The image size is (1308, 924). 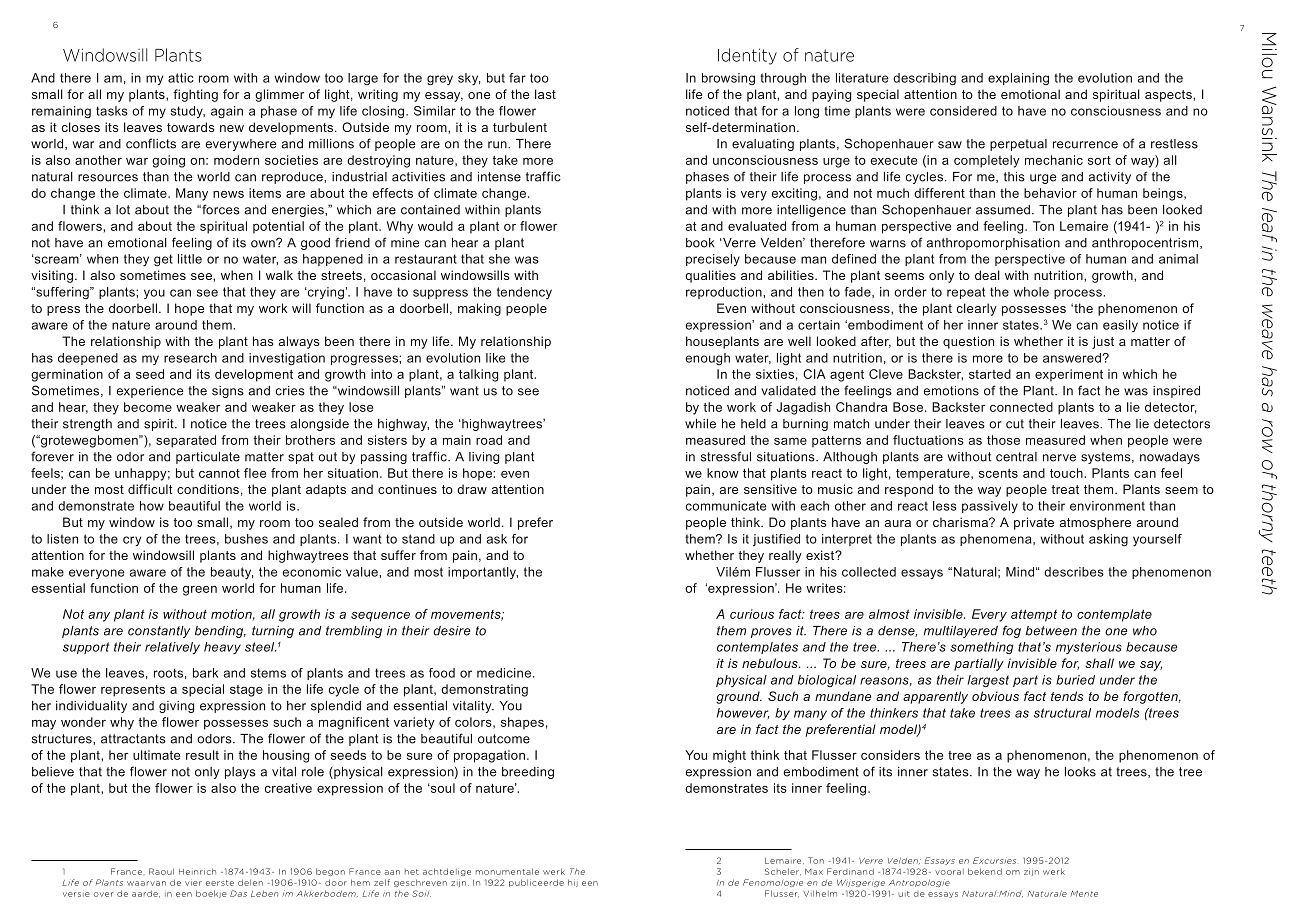 I want to click on green, so click(x=200, y=591).
